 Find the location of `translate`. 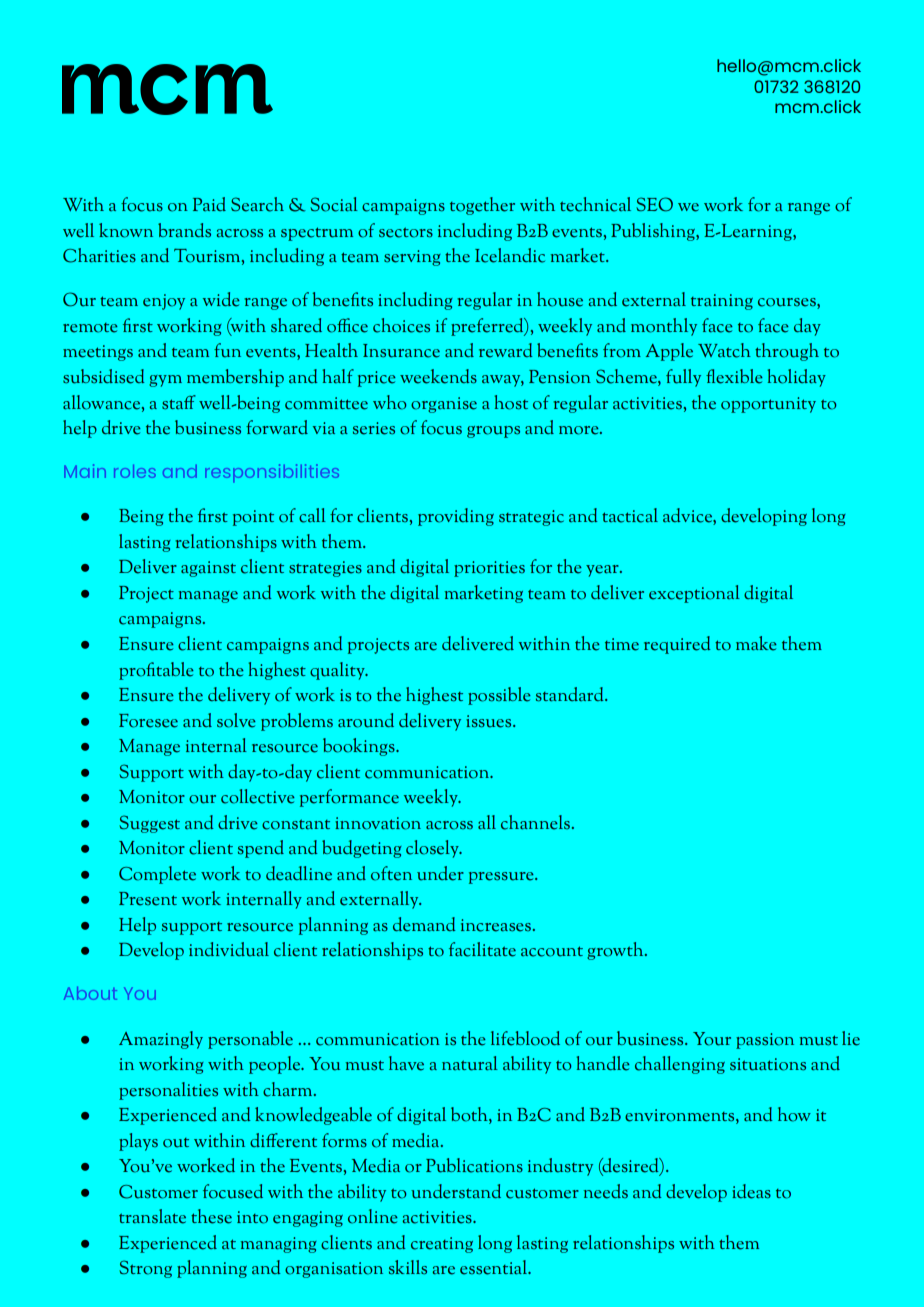

translate is located at coordinates (152, 1216).
